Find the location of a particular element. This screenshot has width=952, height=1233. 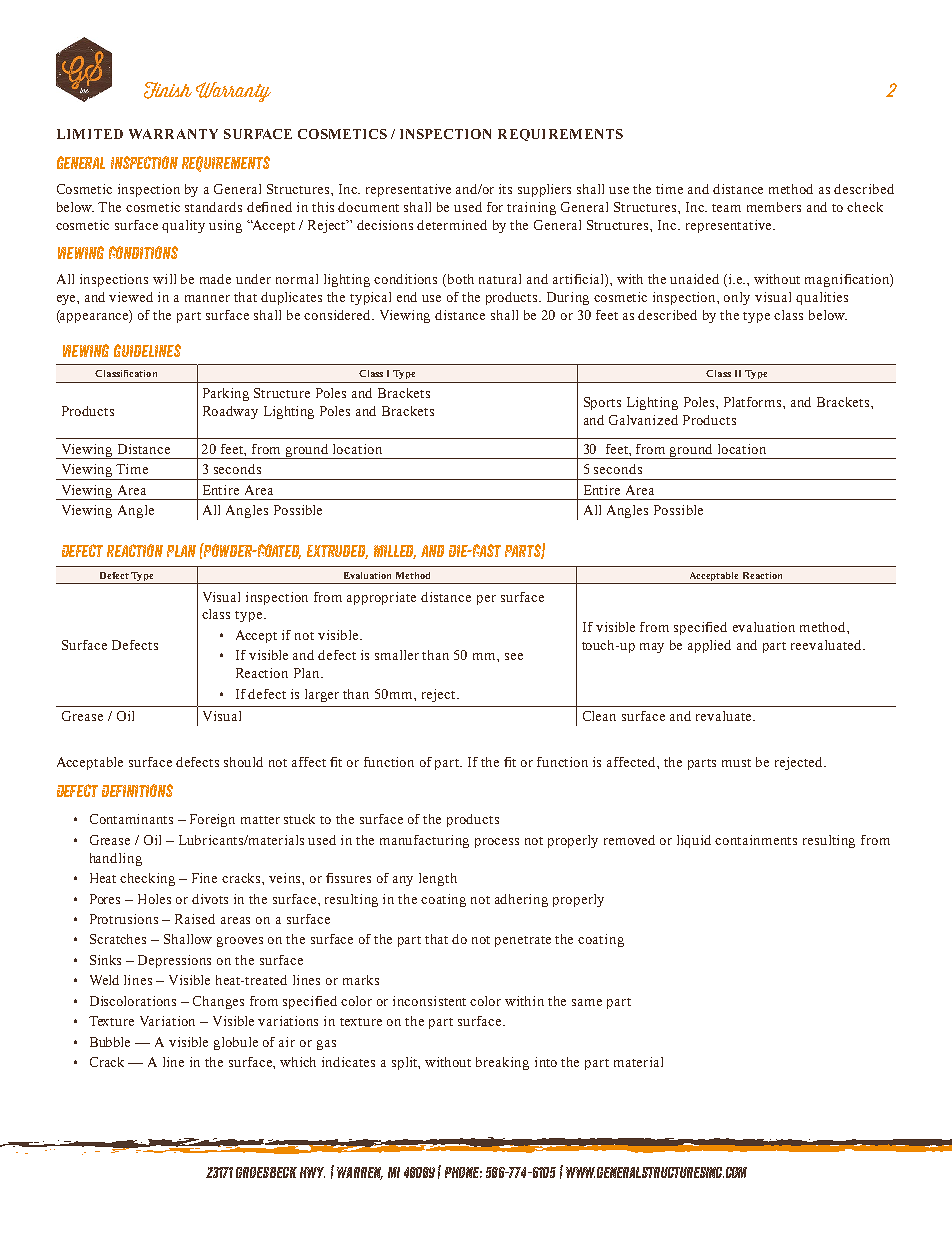

Hwy is located at coordinates (312, 1172).
